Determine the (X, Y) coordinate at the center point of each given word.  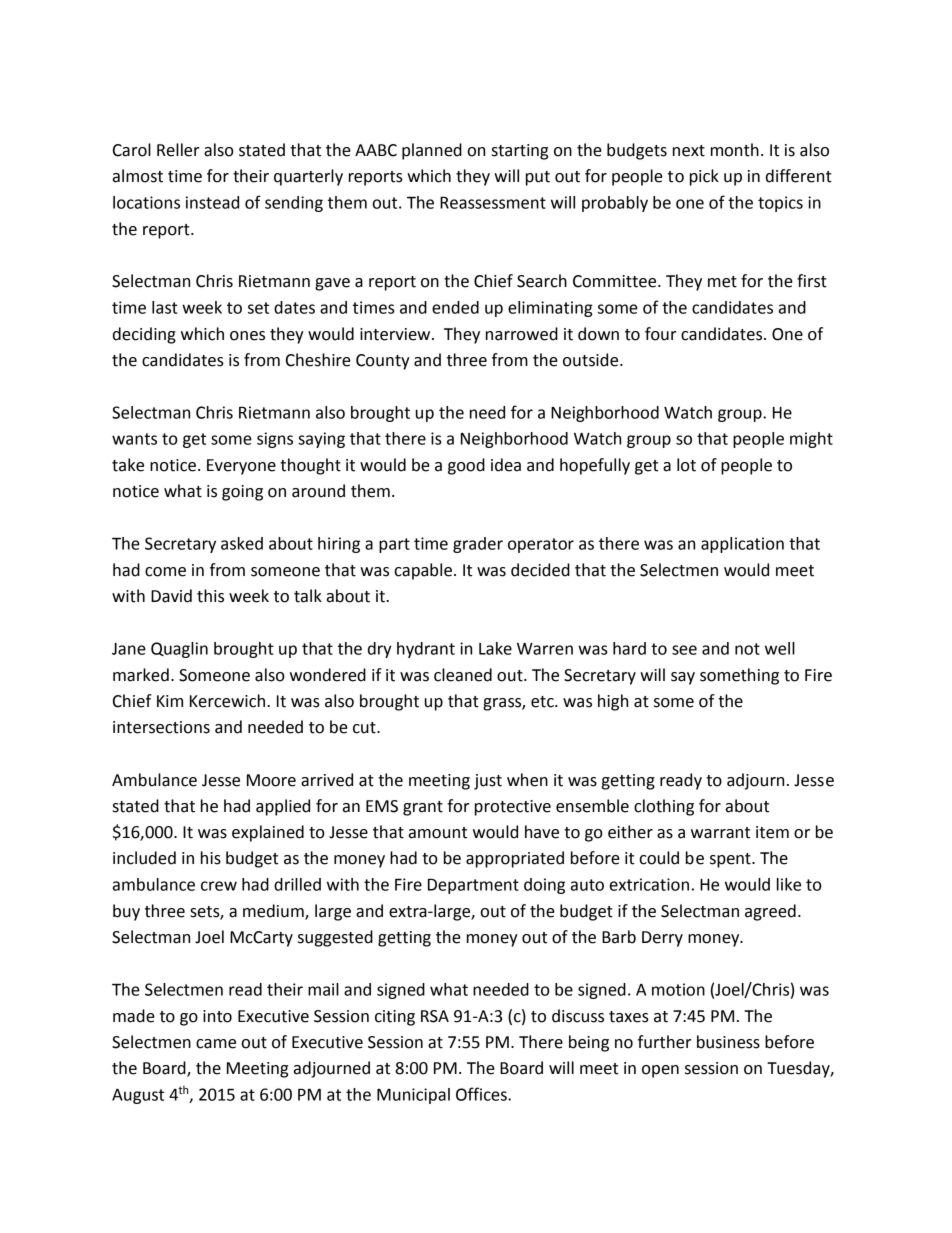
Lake (495, 648)
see (684, 650)
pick (704, 177)
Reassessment (493, 202)
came (216, 1044)
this (210, 596)
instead (212, 202)
